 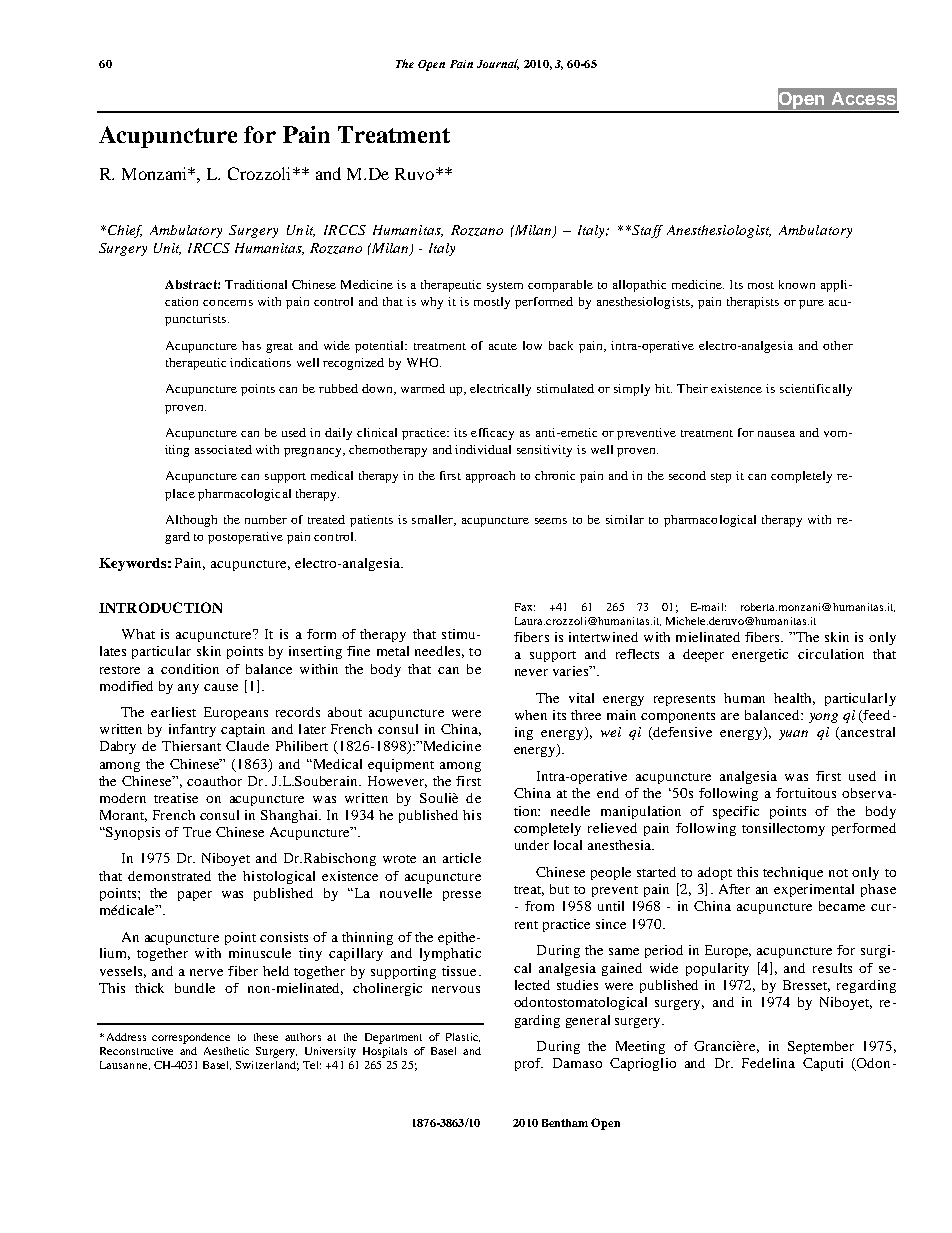 I want to click on efficacy, so click(x=492, y=434).
